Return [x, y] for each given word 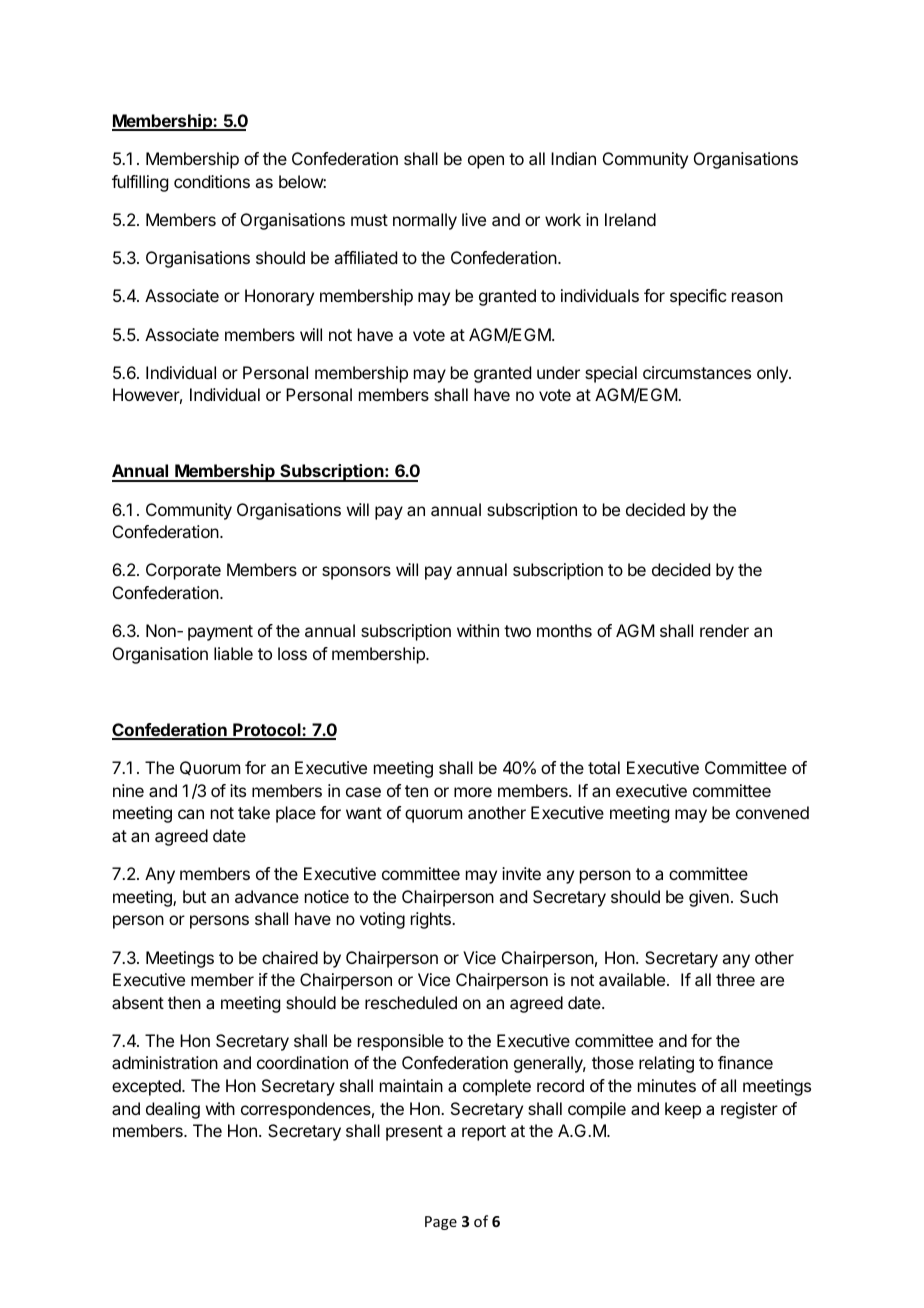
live [474, 219]
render [724, 630]
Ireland [630, 219]
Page [441, 1223]
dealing [173, 1110]
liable [233, 653]
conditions [212, 181]
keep [683, 1110]
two [517, 631]
